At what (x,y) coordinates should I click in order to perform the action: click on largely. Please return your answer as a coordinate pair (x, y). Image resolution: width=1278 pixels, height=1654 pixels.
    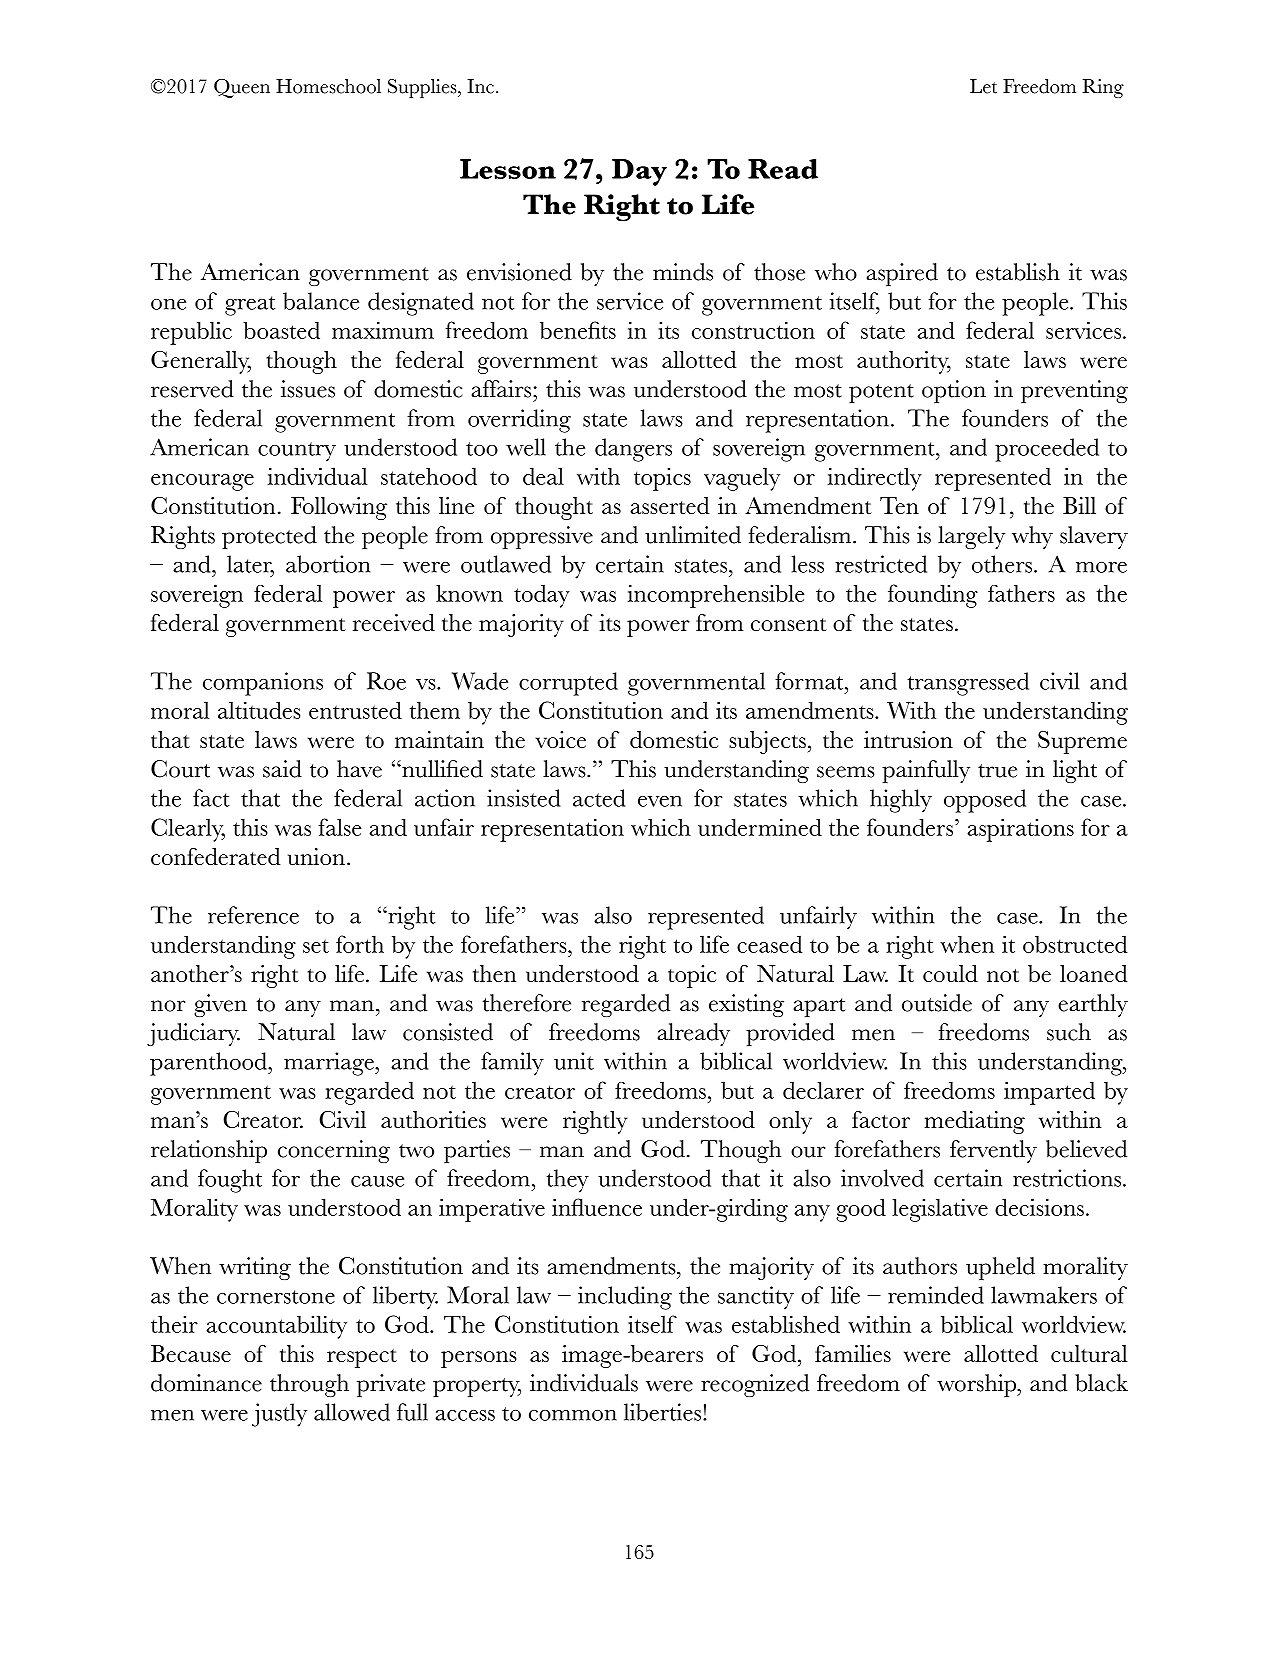
    Looking at the image, I should click on (971, 537).
